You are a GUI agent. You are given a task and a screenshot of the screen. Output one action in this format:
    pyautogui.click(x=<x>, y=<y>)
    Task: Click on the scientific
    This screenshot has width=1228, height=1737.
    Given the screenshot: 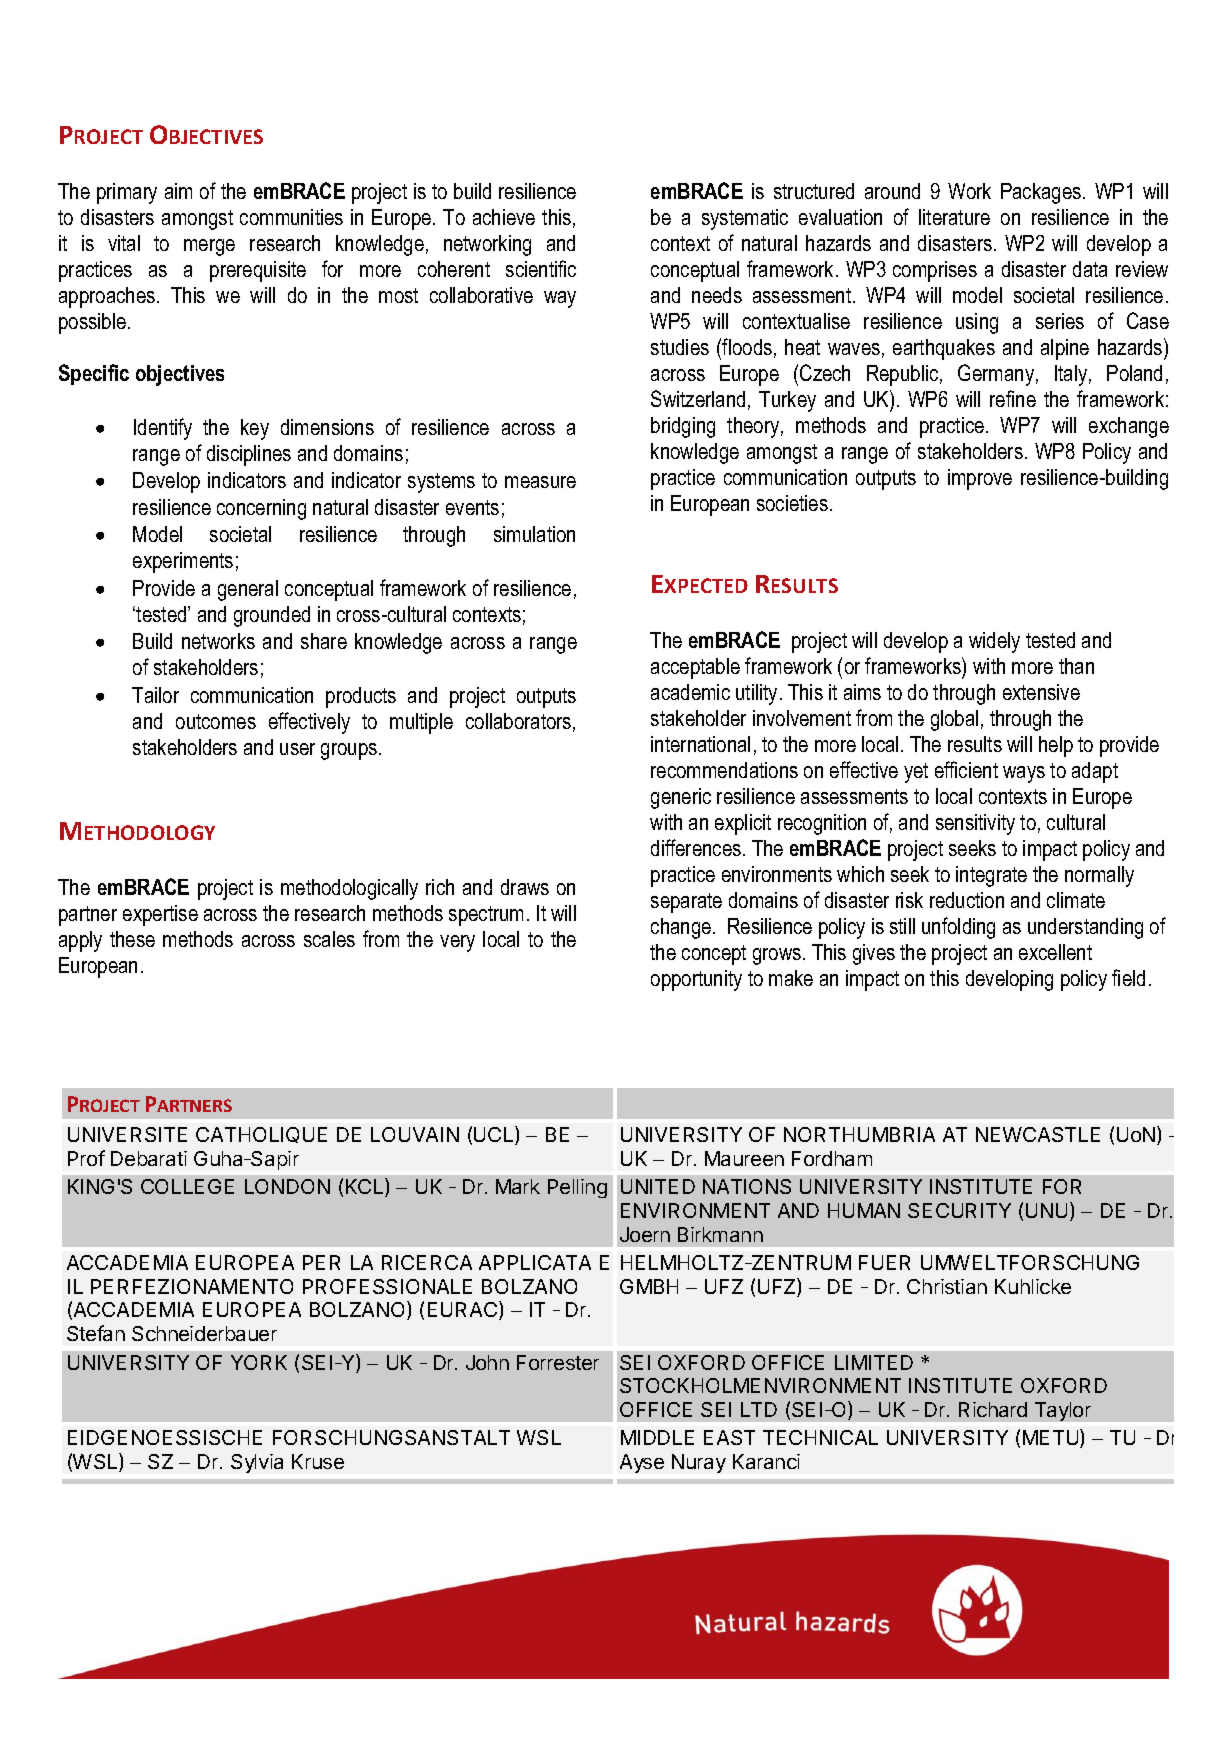 What is the action you would take?
    pyautogui.click(x=541, y=268)
